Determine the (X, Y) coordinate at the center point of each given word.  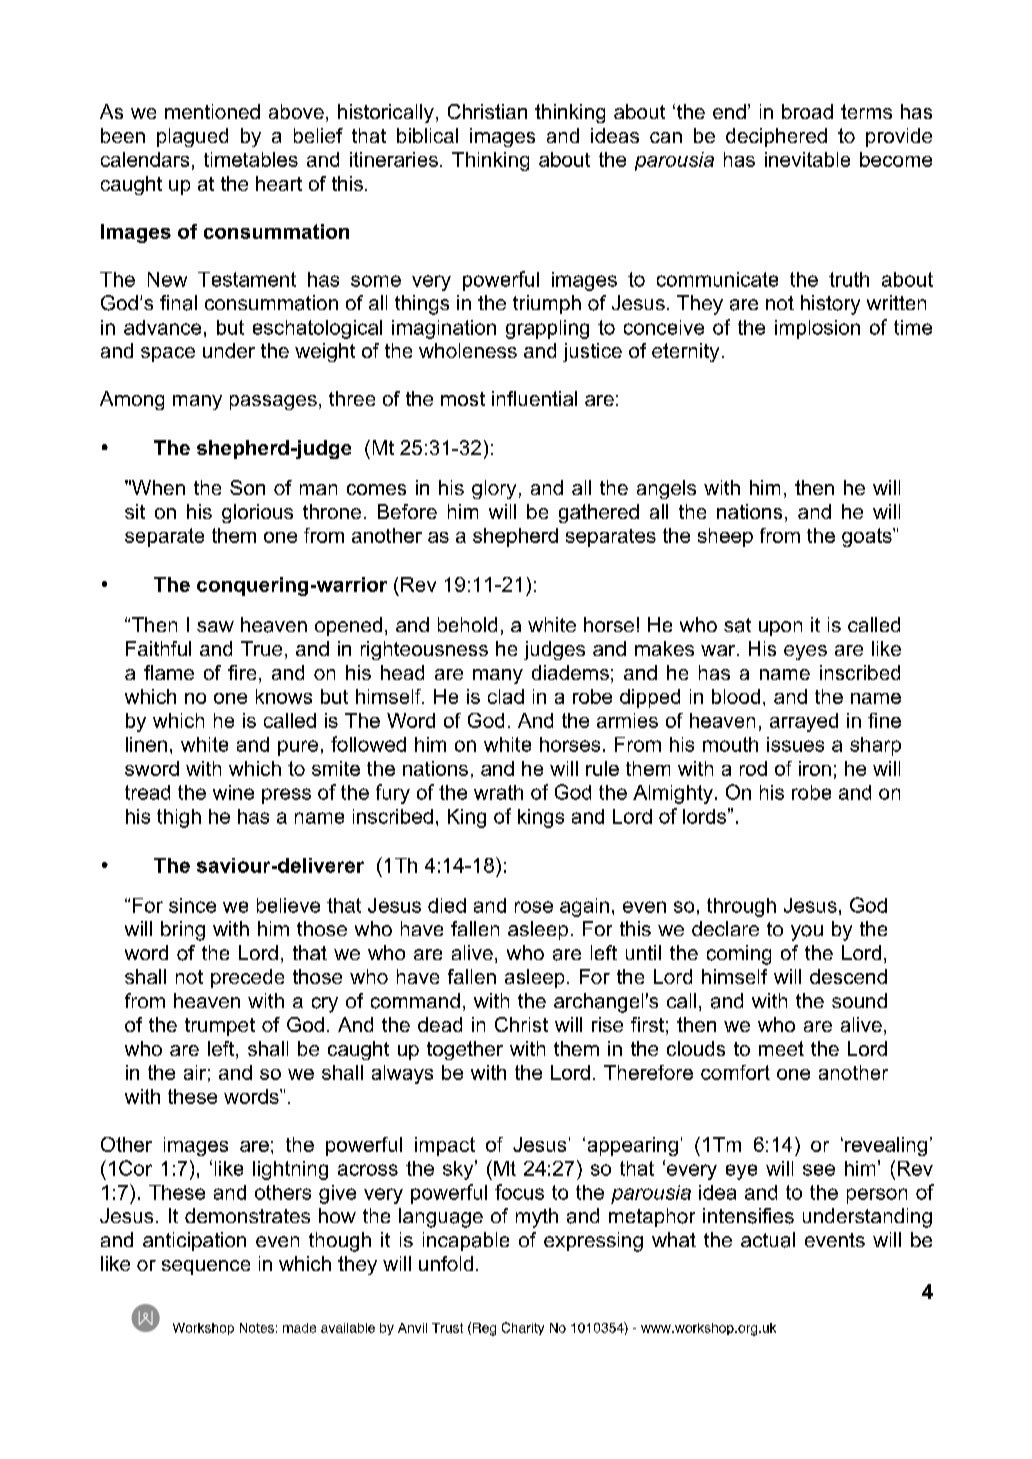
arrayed (804, 722)
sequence (206, 1267)
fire (242, 672)
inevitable (807, 159)
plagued (192, 137)
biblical (427, 135)
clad (506, 696)
